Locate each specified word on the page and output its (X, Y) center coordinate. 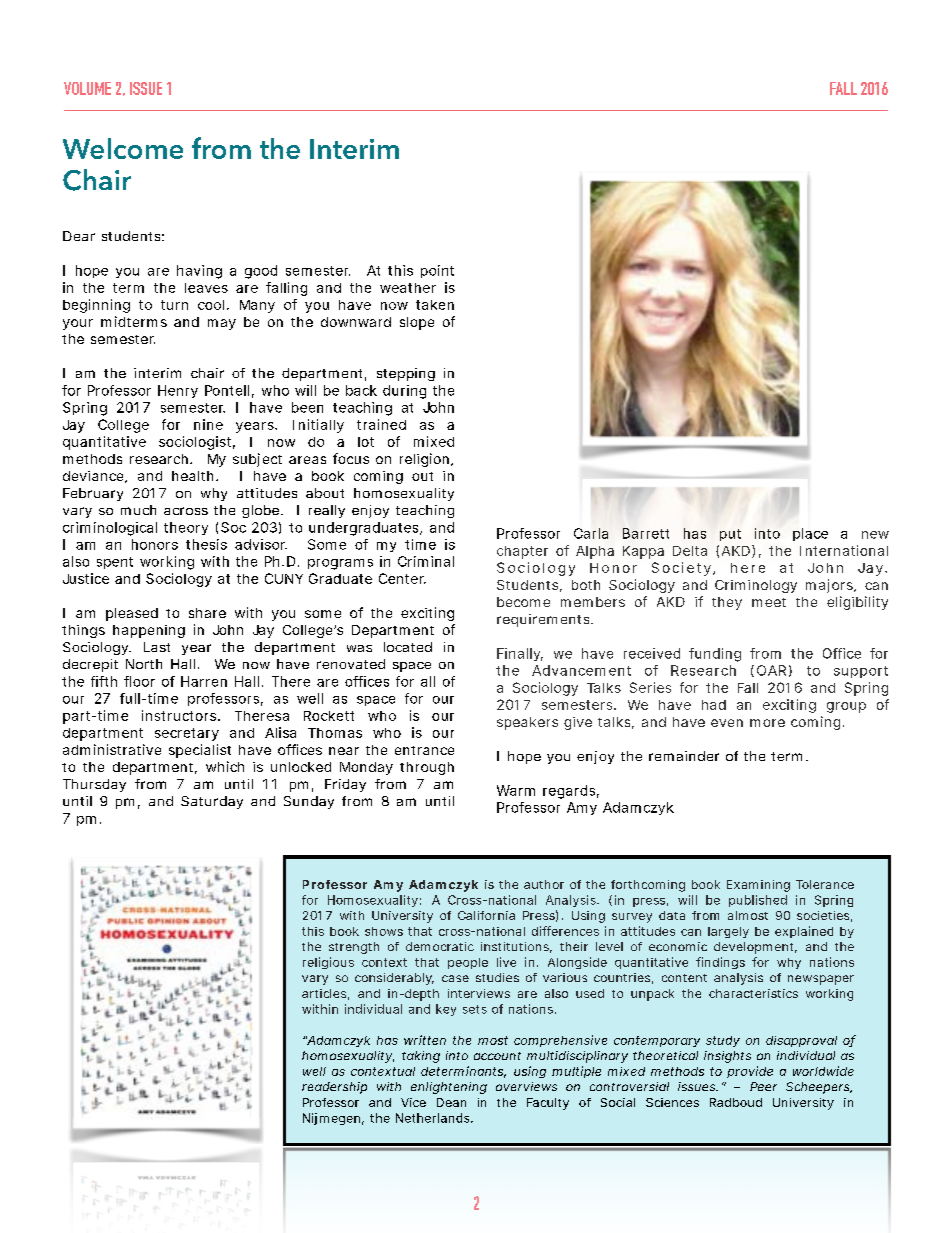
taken (435, 305)
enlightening (449, 1088)
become (523, 602)
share (207, 613)
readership (334, 1088)
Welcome (123, 148)
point (437, 271)
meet (769, 602)
